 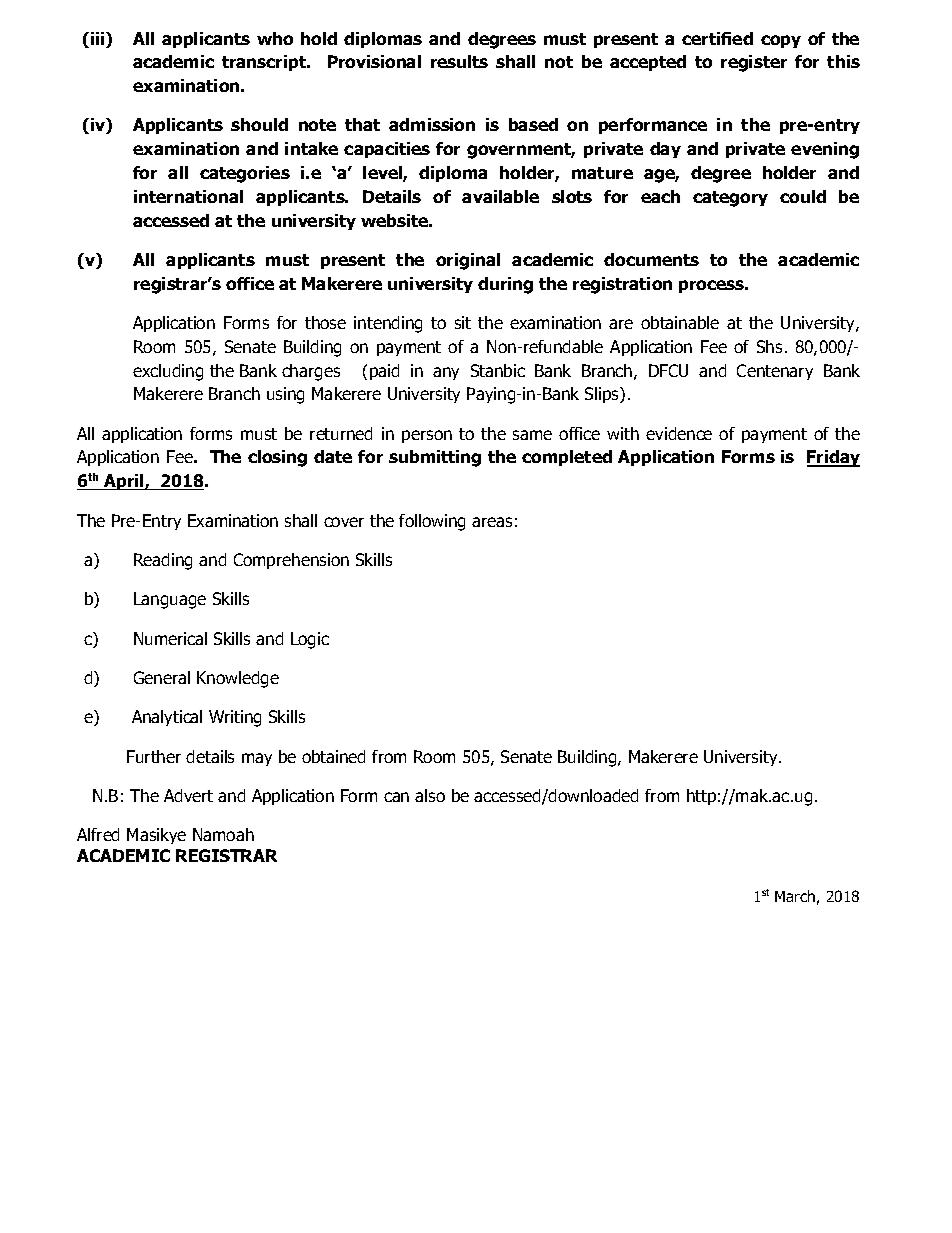 What do you see at coordinates (679, 433) in the screenshot?
I see `evidence` at bounding box center [679, 433].
